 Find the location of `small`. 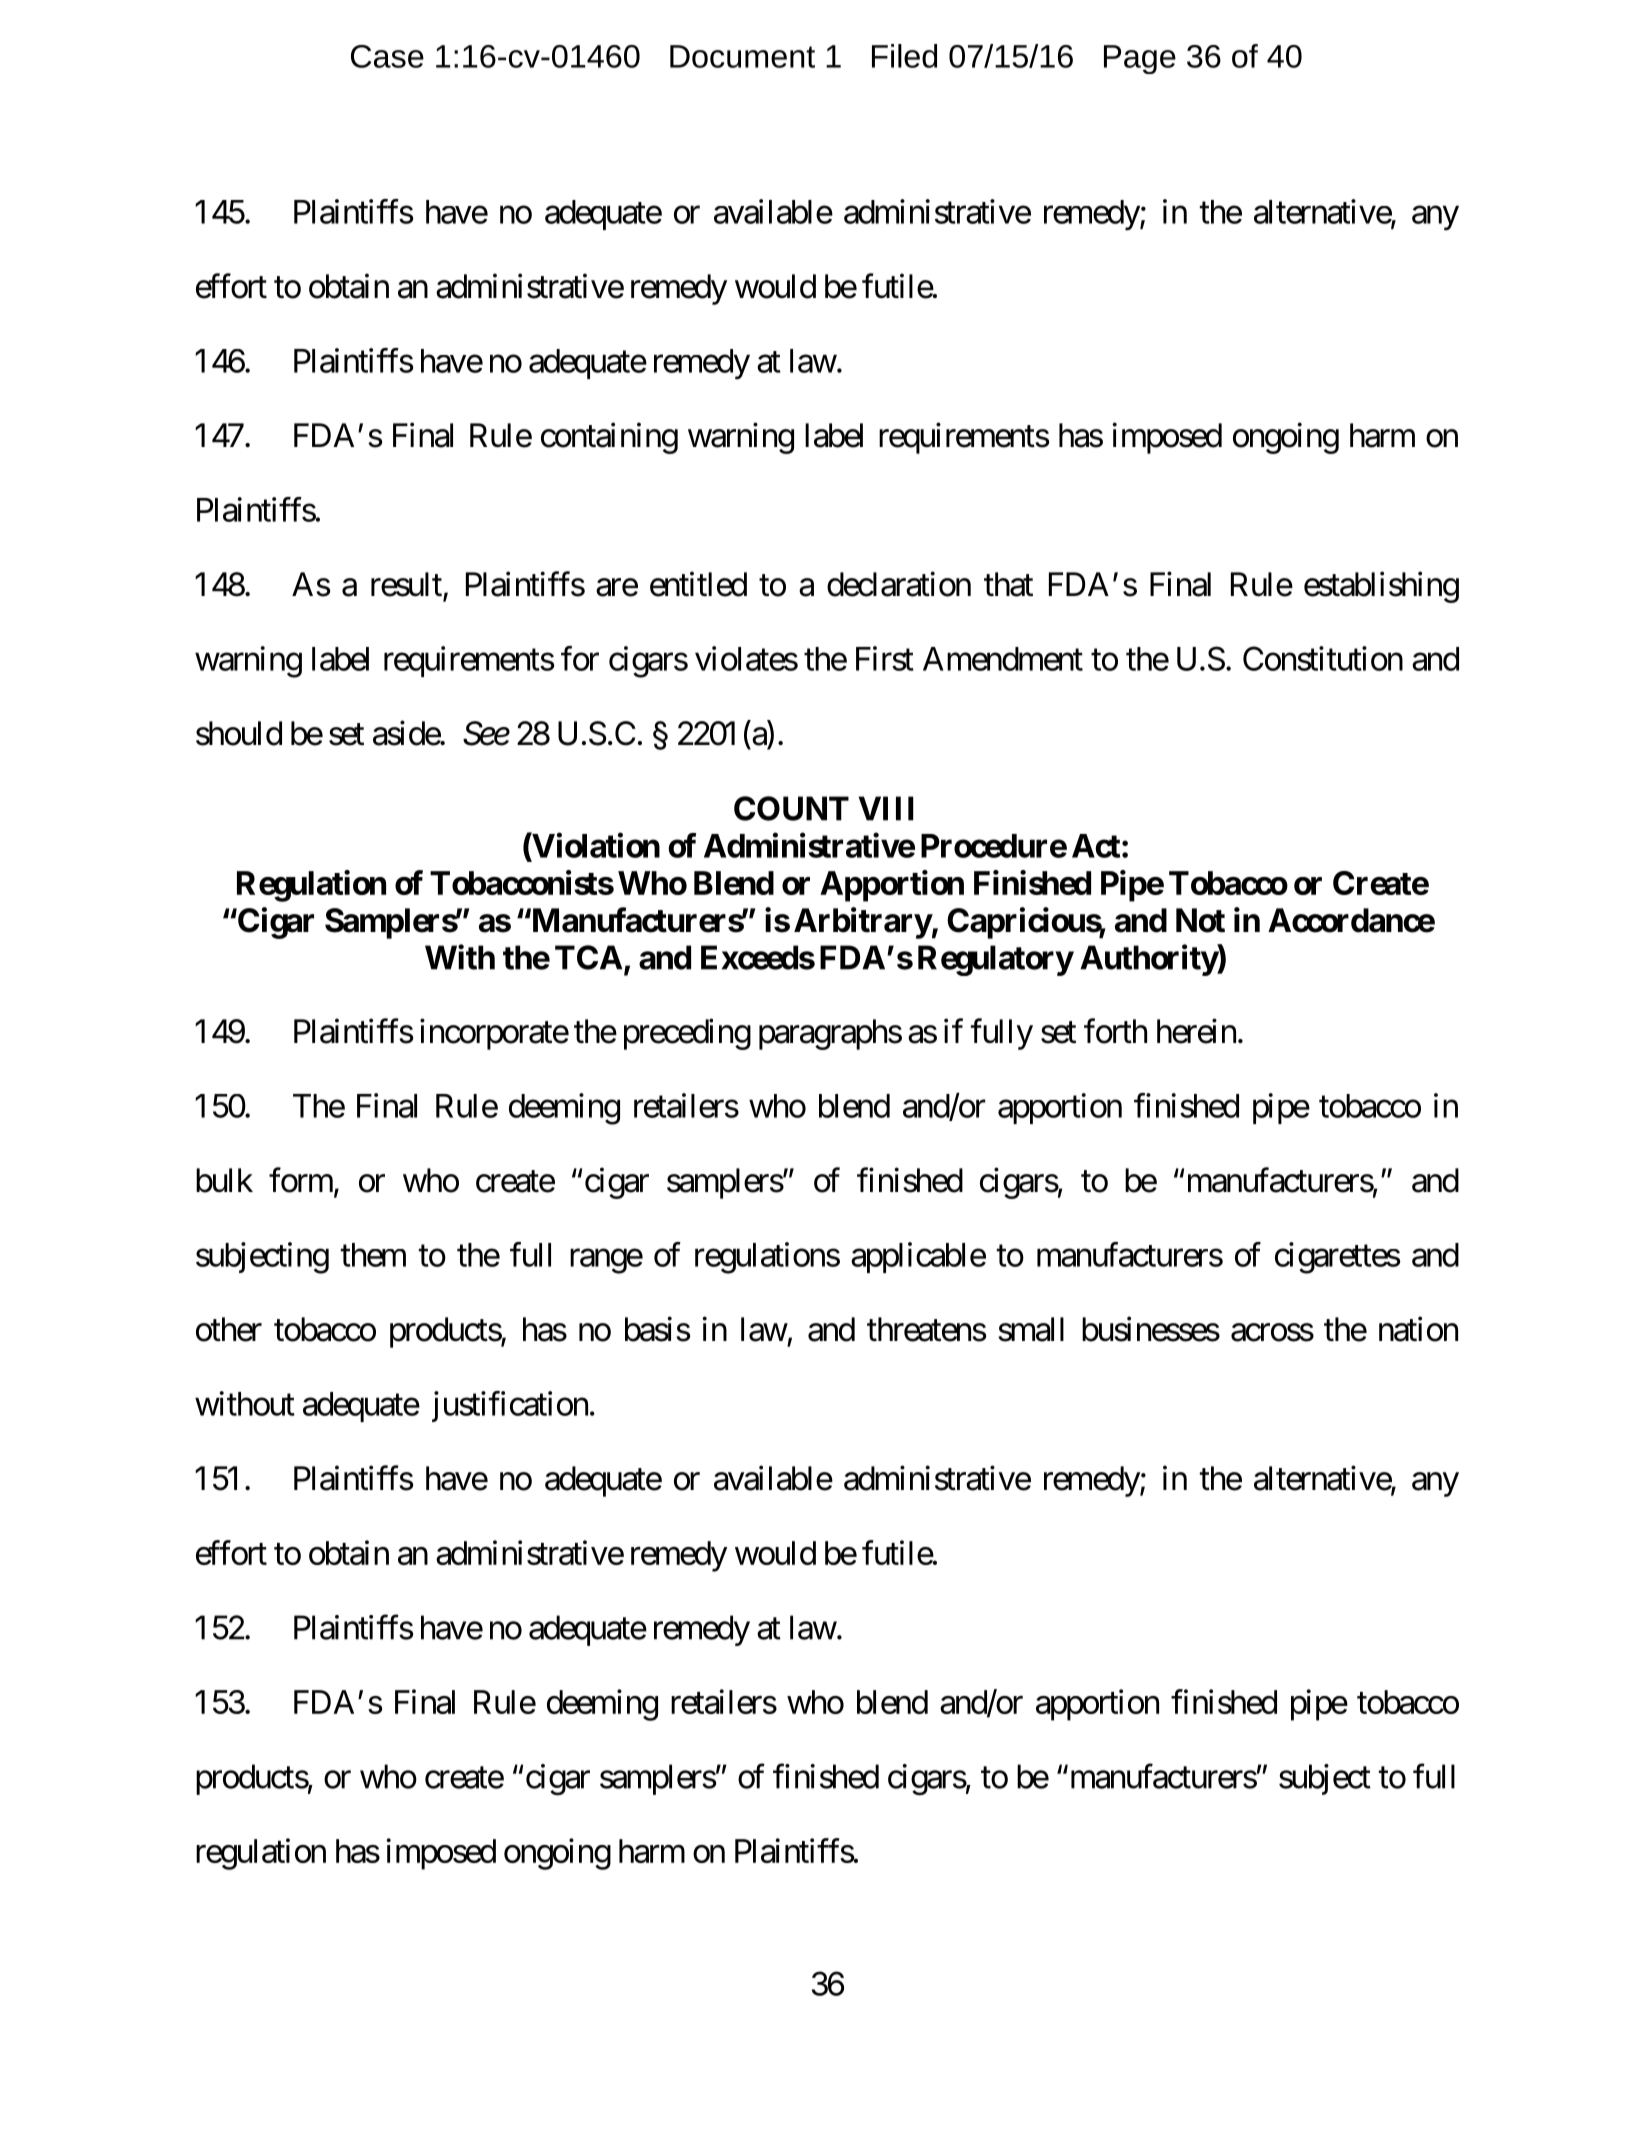

small is located at coordinates (1031, 1329).
